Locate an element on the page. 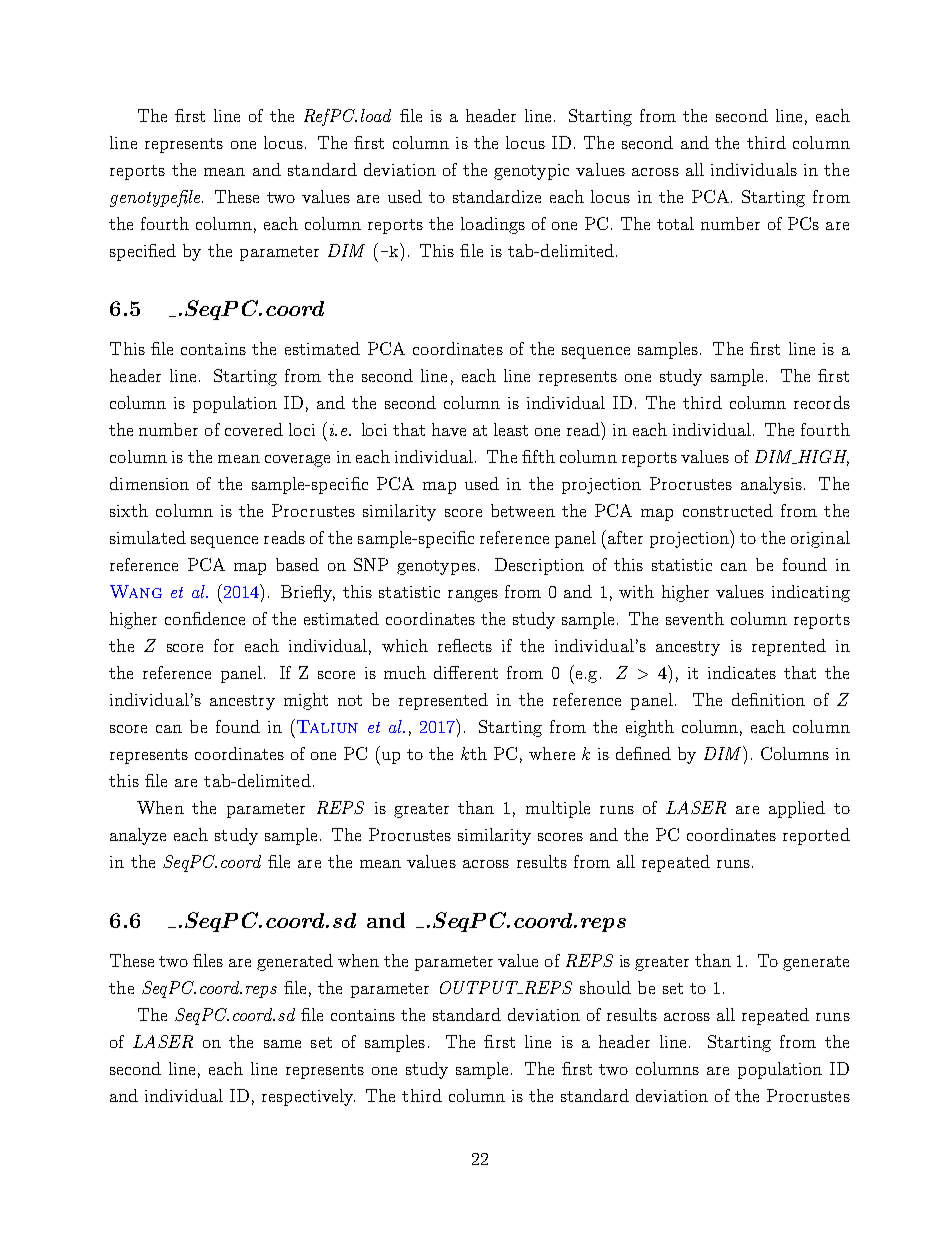 The image size is (952, 1233). dimension is located at coordinates (149, 483).
